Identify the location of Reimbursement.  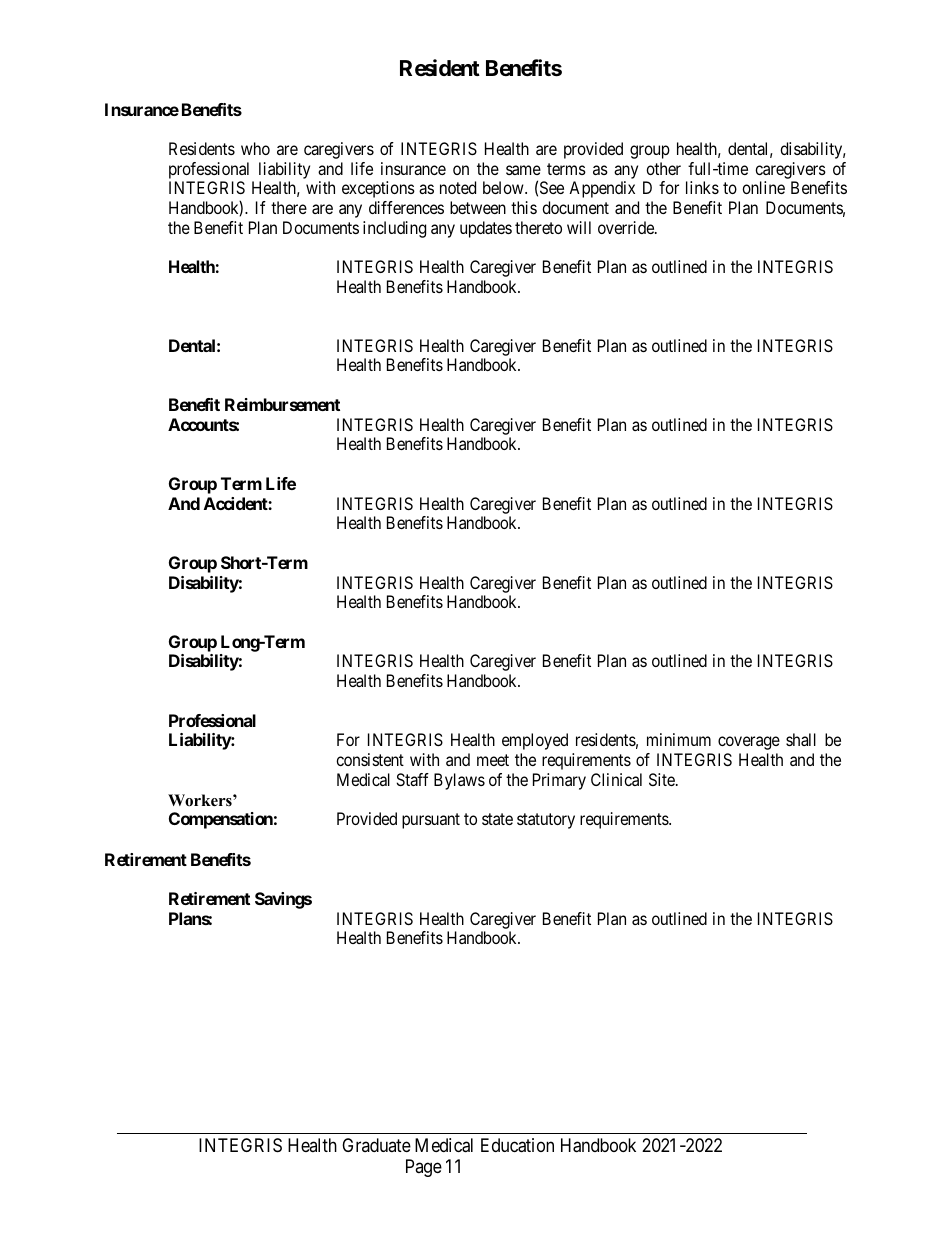
(282, 404).
